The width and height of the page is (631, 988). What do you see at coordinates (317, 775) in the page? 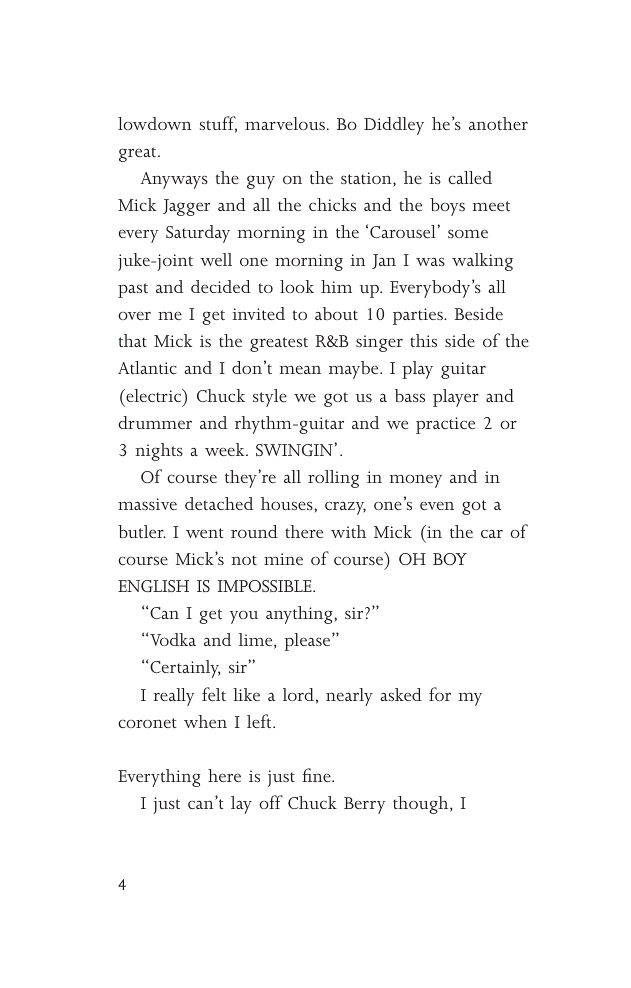
I see `fine` at bounding box center [317, 775].
